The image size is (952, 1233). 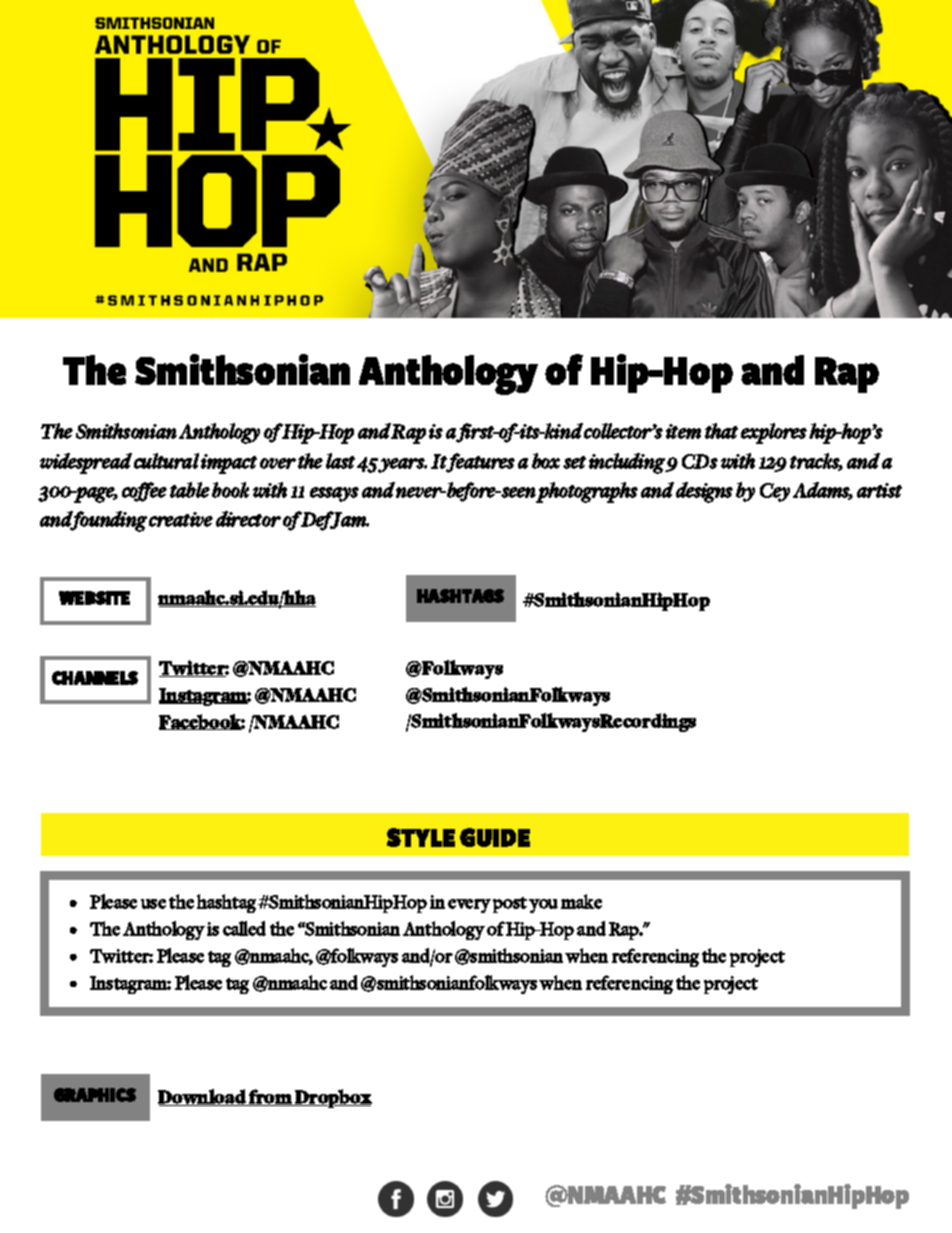 What do you see at coordinates (587, 492) in the screenshot?
I see `photographs` at bounding box center [587, 492].
